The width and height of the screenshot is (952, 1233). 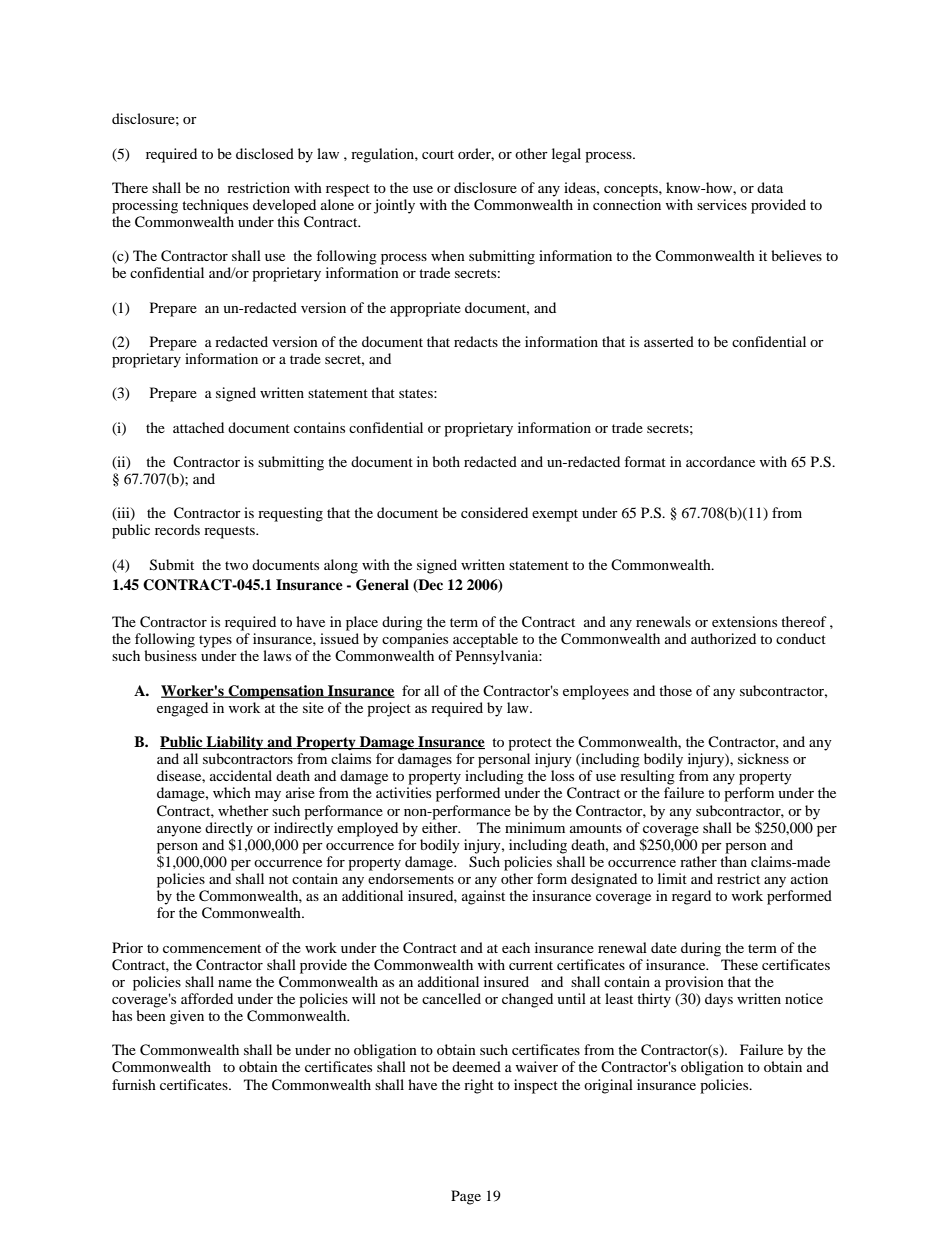 I want to click on acceptable, so click(x=485, y=640).
